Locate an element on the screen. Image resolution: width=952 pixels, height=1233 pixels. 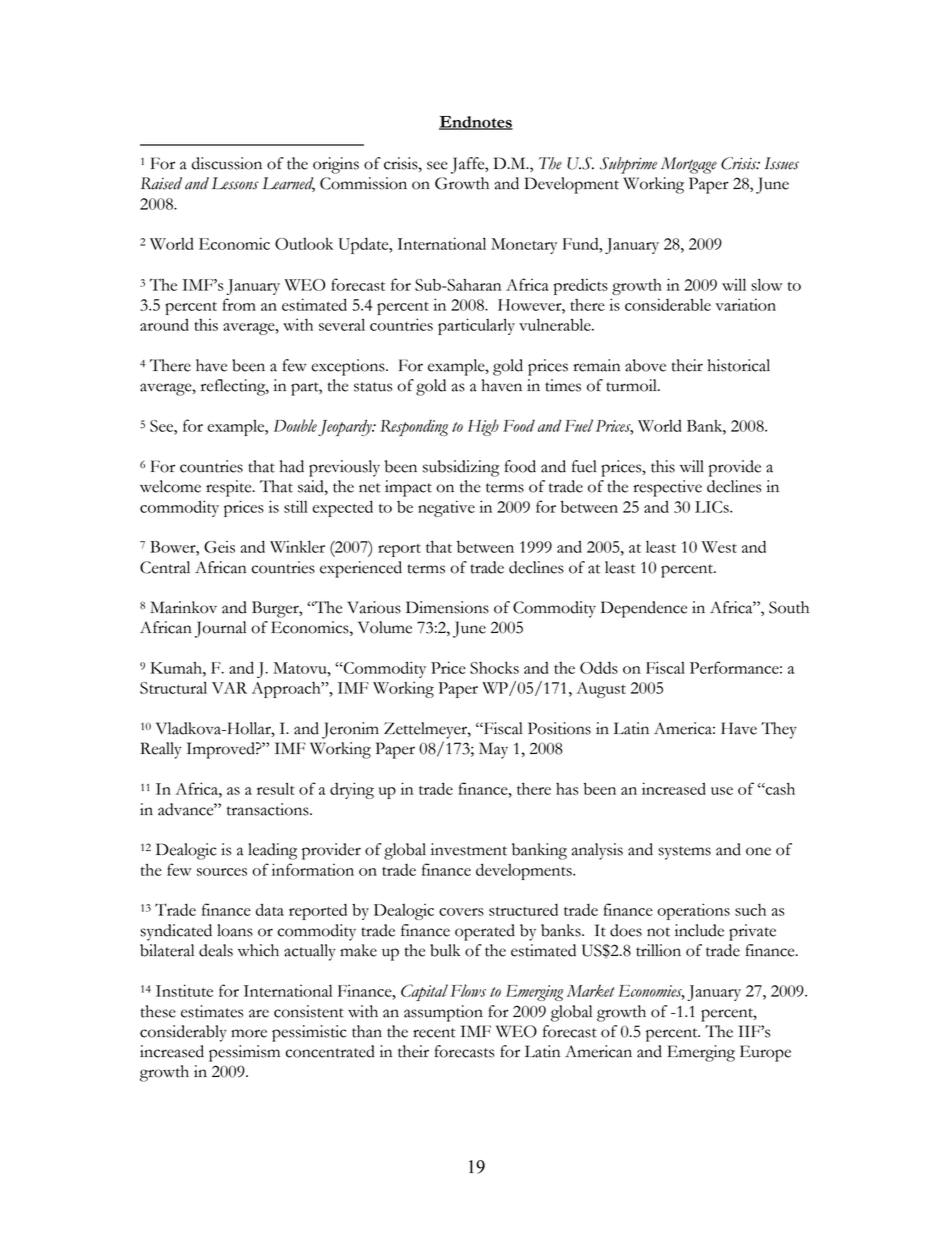
more is located at coordinates (249, 1033).
